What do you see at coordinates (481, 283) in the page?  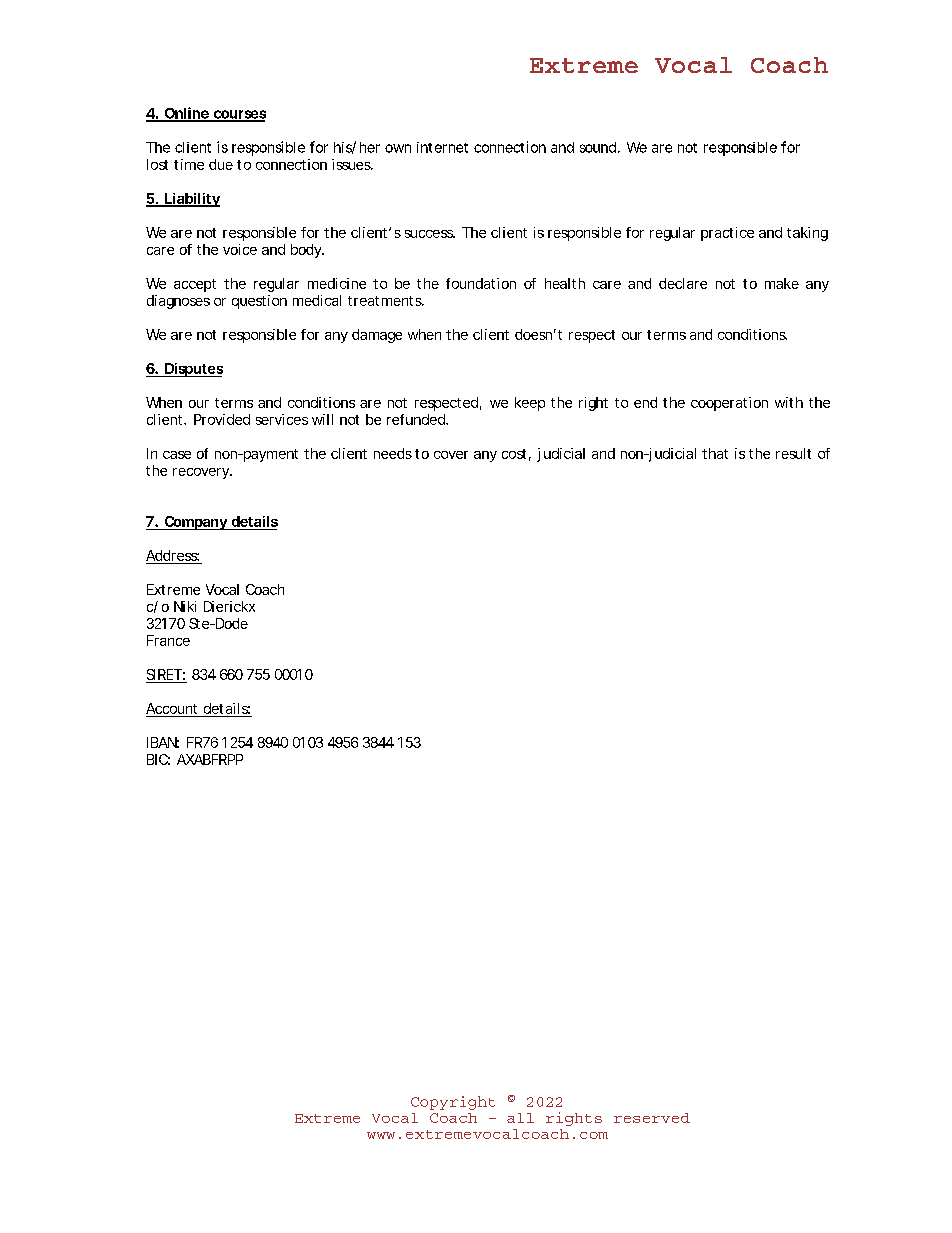 I see `foundation` at bounding box center [481, 283].
